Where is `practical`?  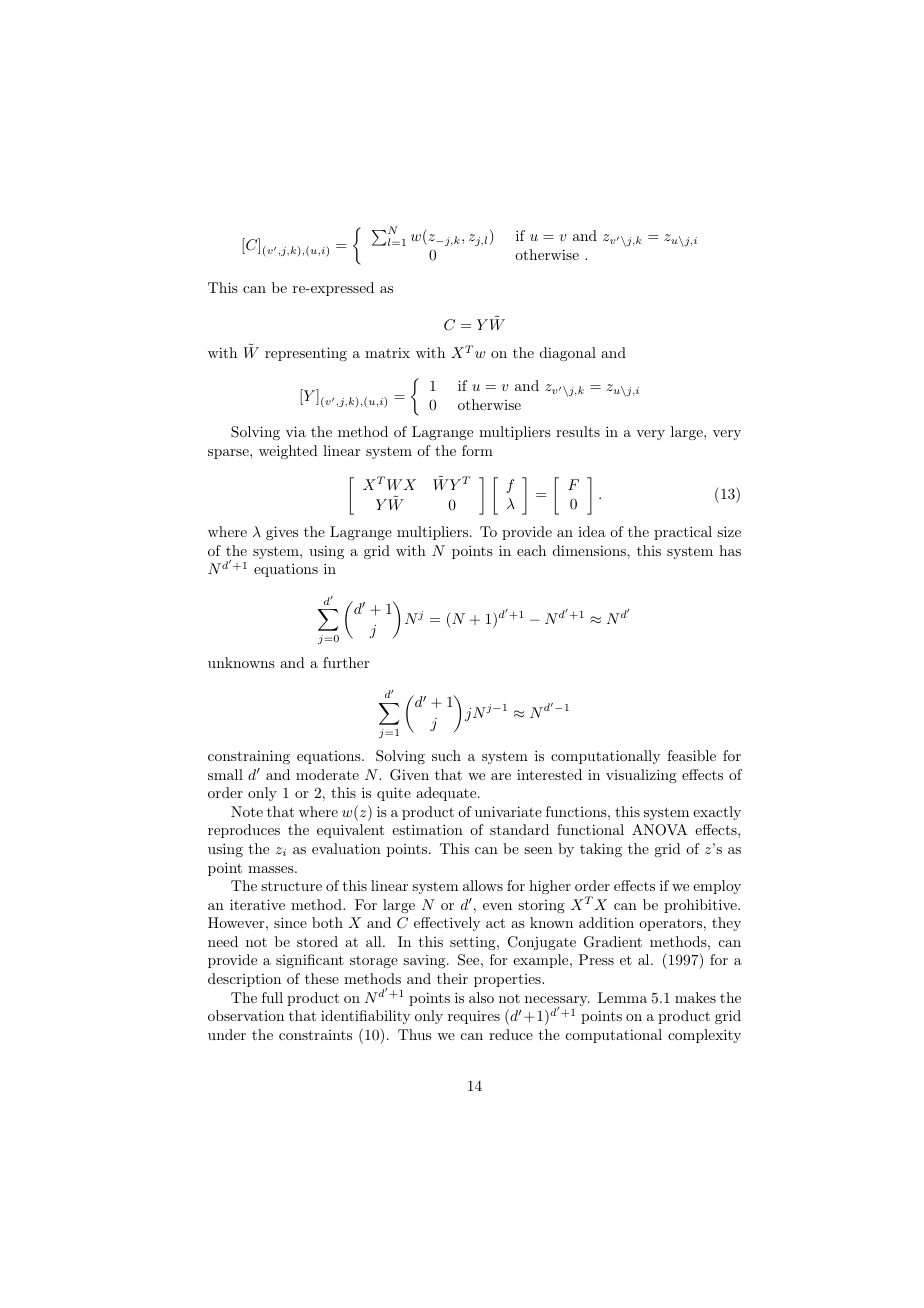
practical is located at coordinates (683, 533).
